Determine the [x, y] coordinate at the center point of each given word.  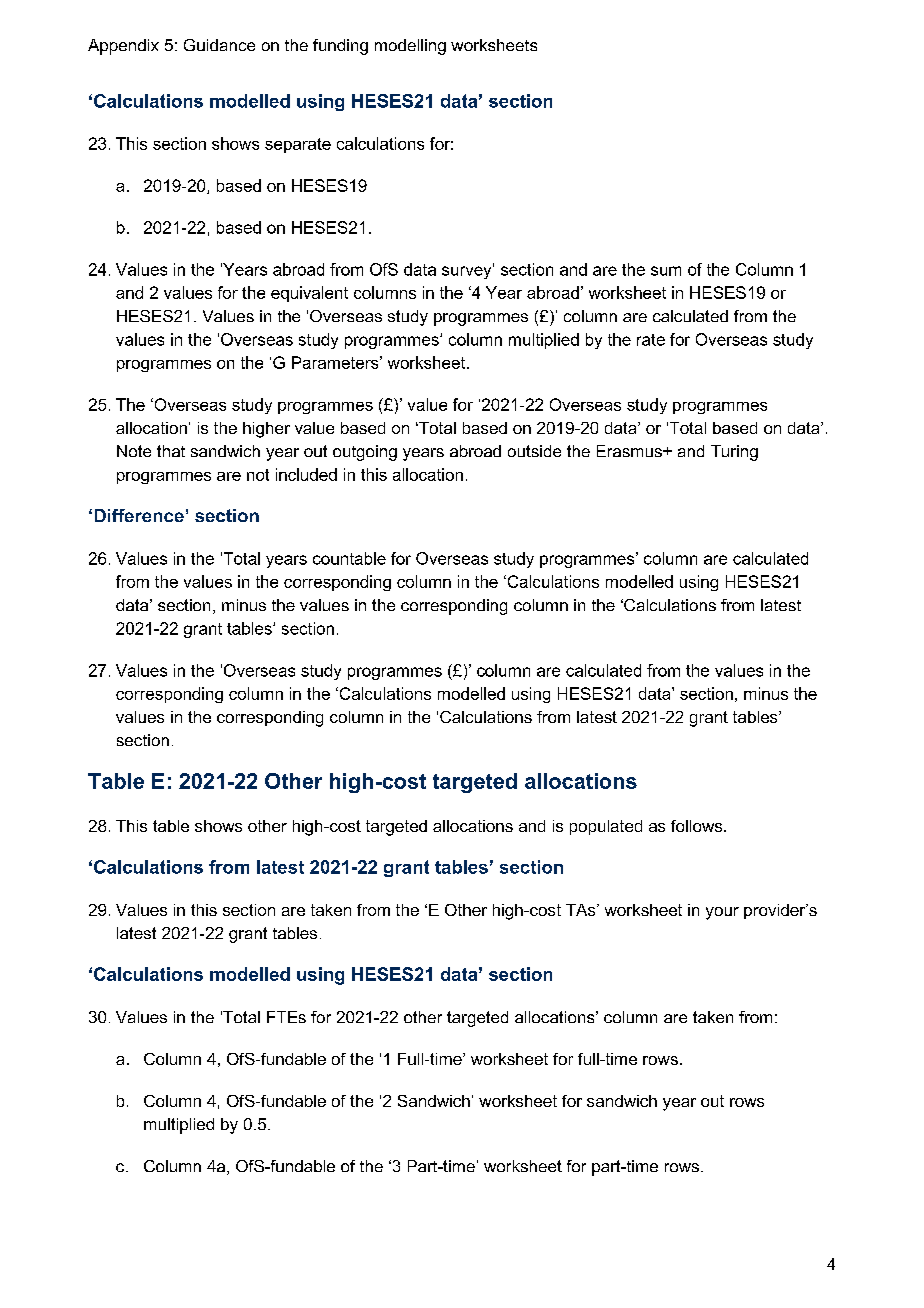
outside [534, 451]
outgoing [365, 453]
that [171, 451]
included [306, 474]
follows [698, 826]
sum [666, 271]
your [722, 913]
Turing [734, 453]
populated [606, 827]
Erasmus [630, 451]
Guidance [219, 45]
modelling [410, 47]
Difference [139, 515]
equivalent [309, 294]
